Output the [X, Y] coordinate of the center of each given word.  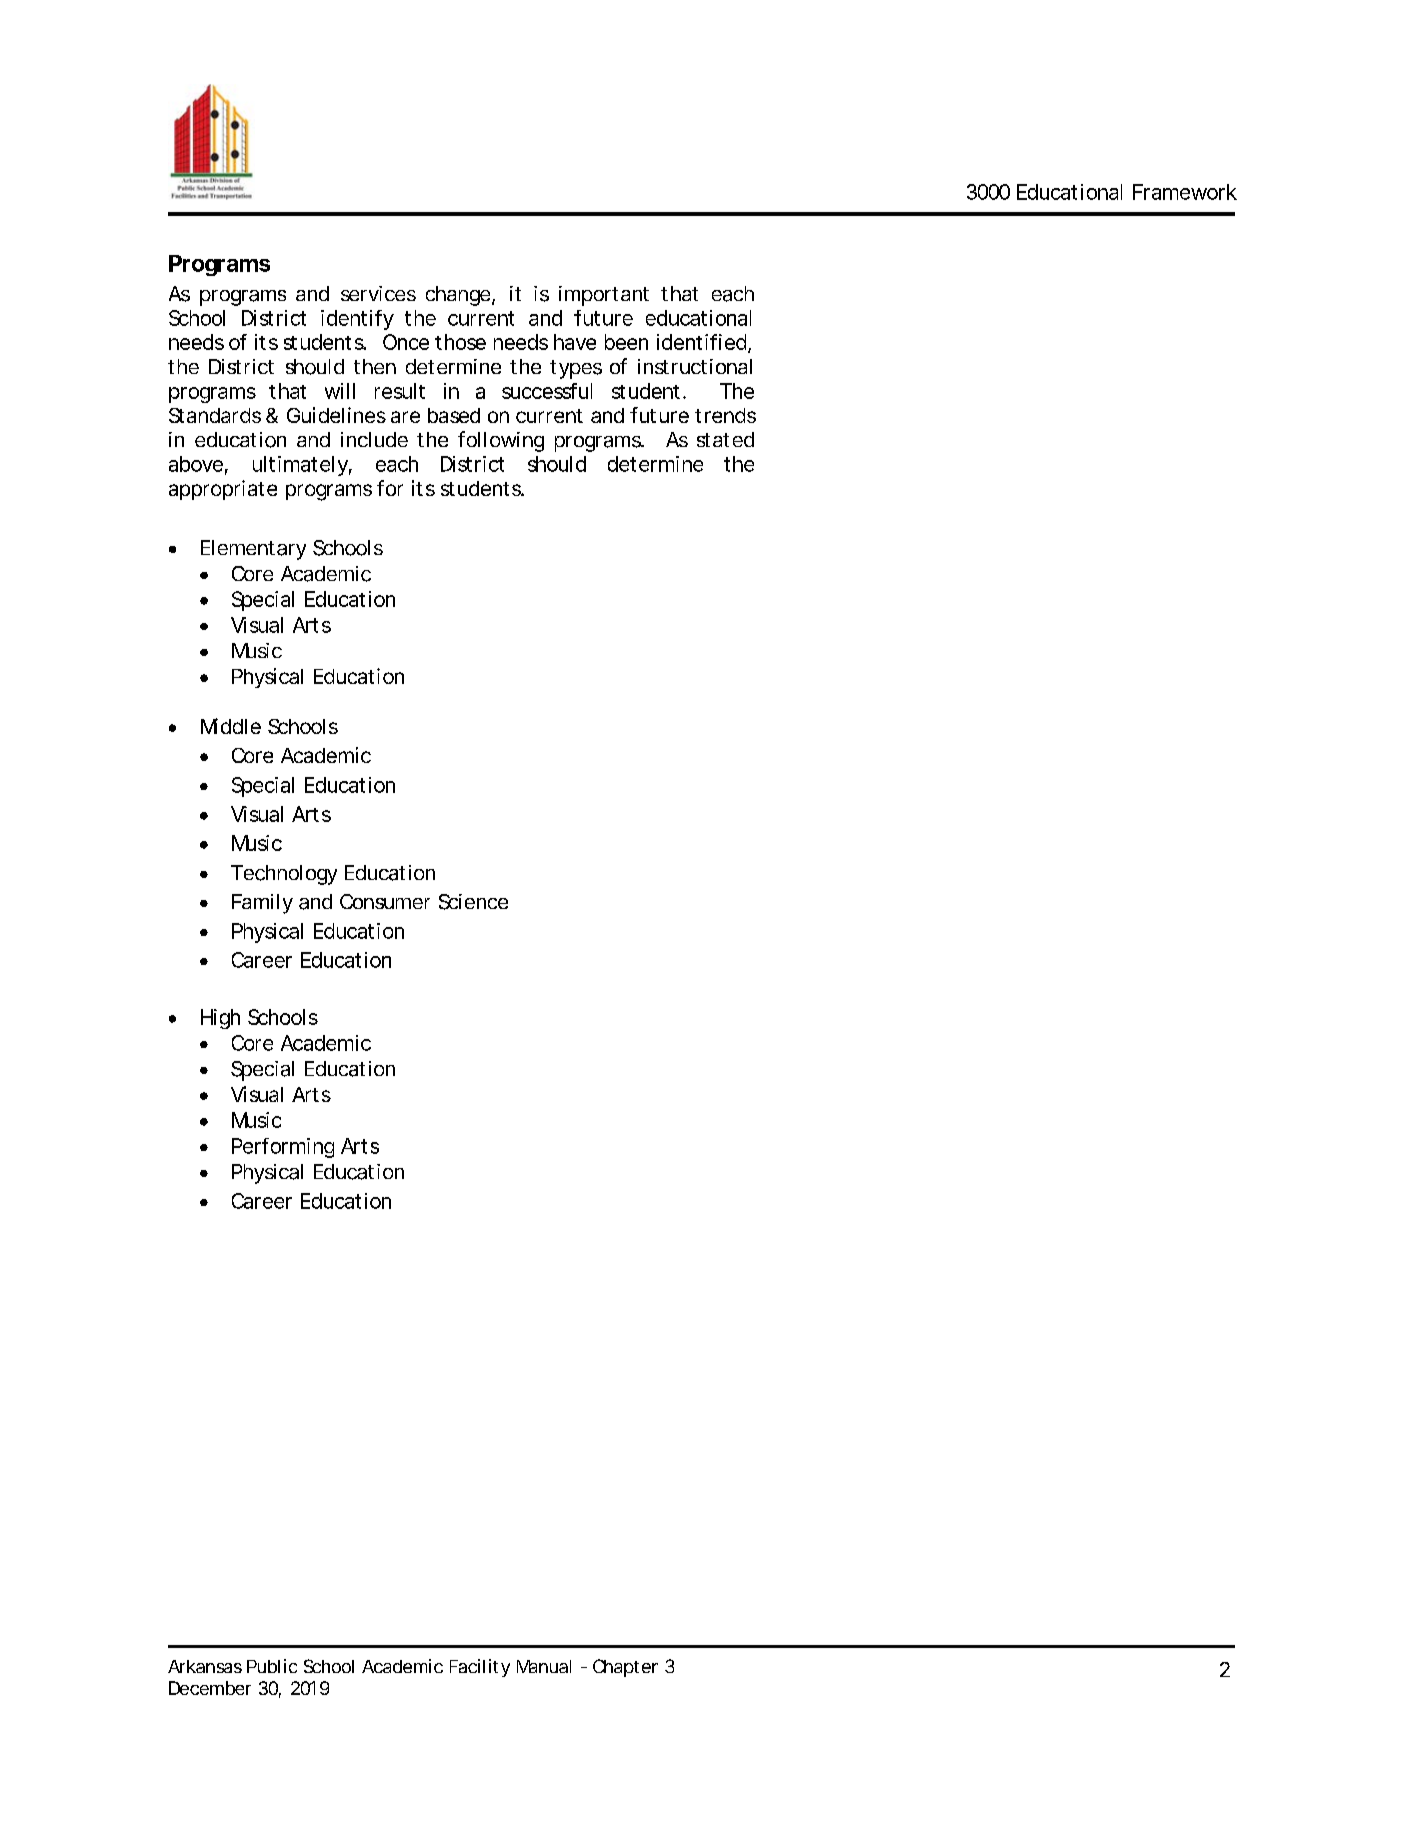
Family [262, 904]
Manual [544, 1666]
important [604, 296]
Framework [1185, 192]
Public [272, 1666]
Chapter [625, 1668]
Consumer [385, 901]
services [378, 293]
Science [473, 902]
